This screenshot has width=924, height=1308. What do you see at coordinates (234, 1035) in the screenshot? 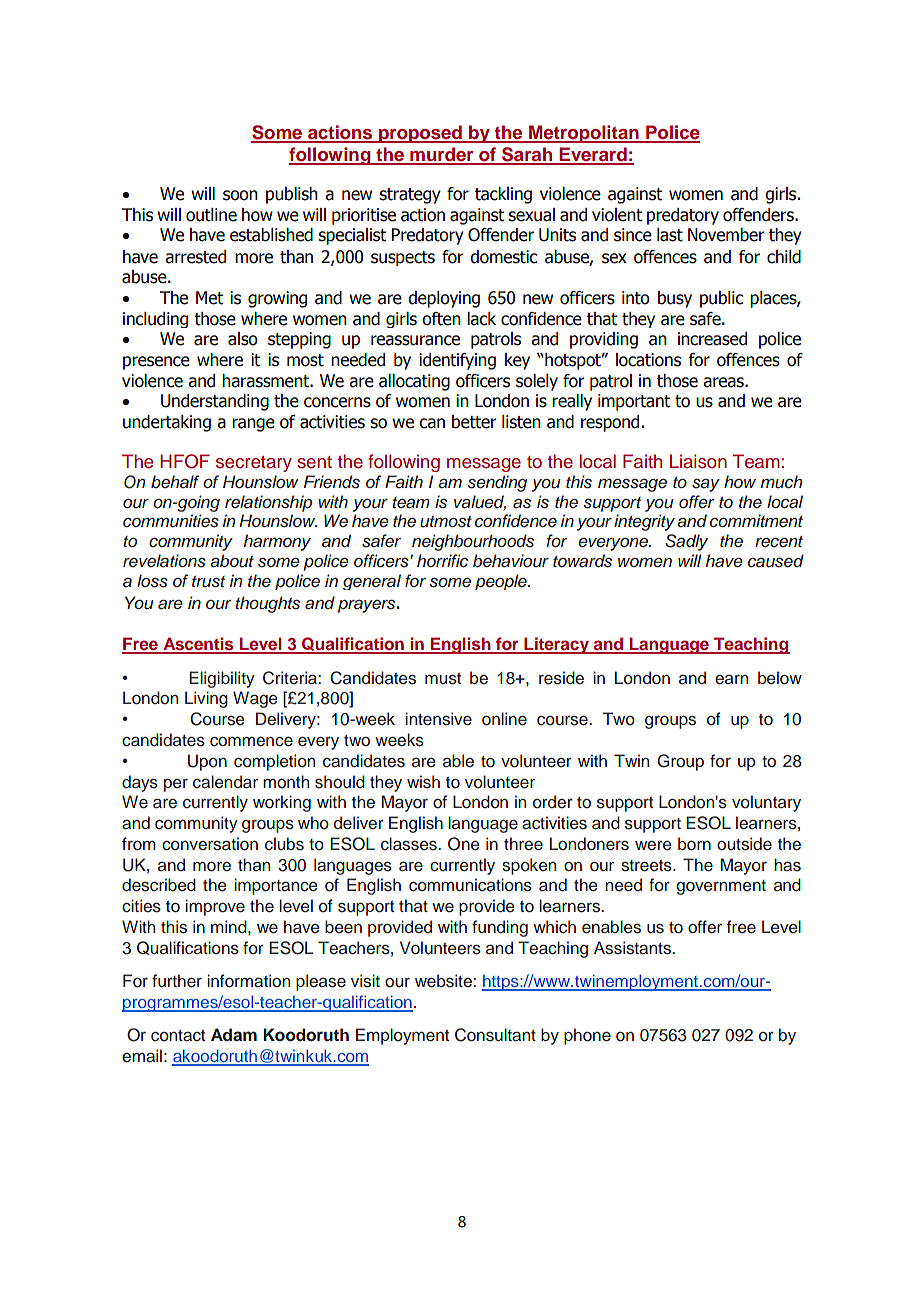
I see `Adam` at bounding box center [234, 1035].
